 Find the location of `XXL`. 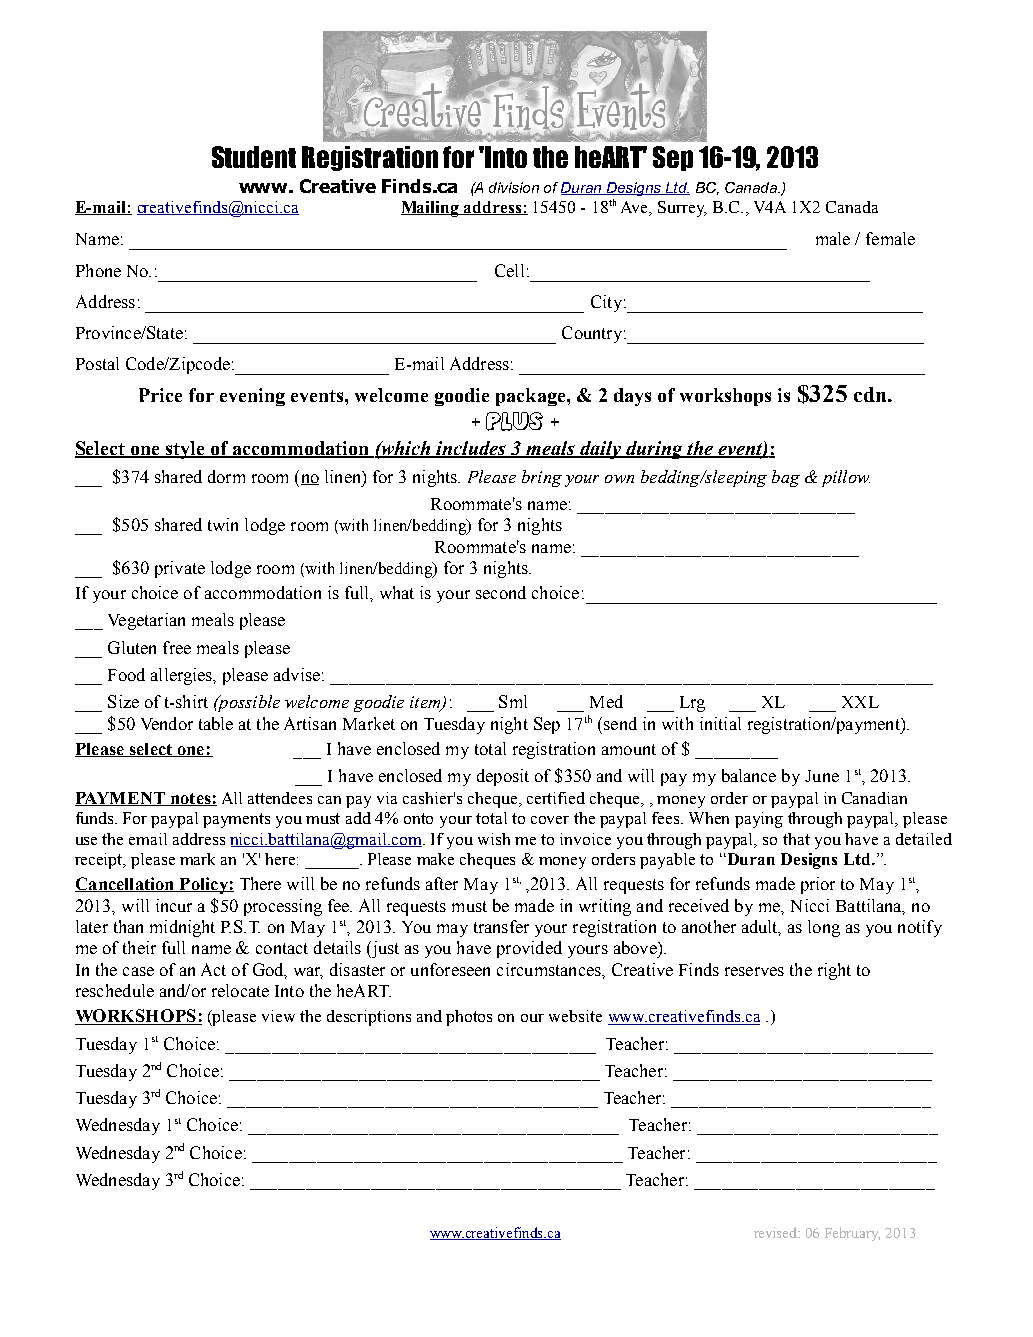

XXL is located at coordinates (860, 702).
